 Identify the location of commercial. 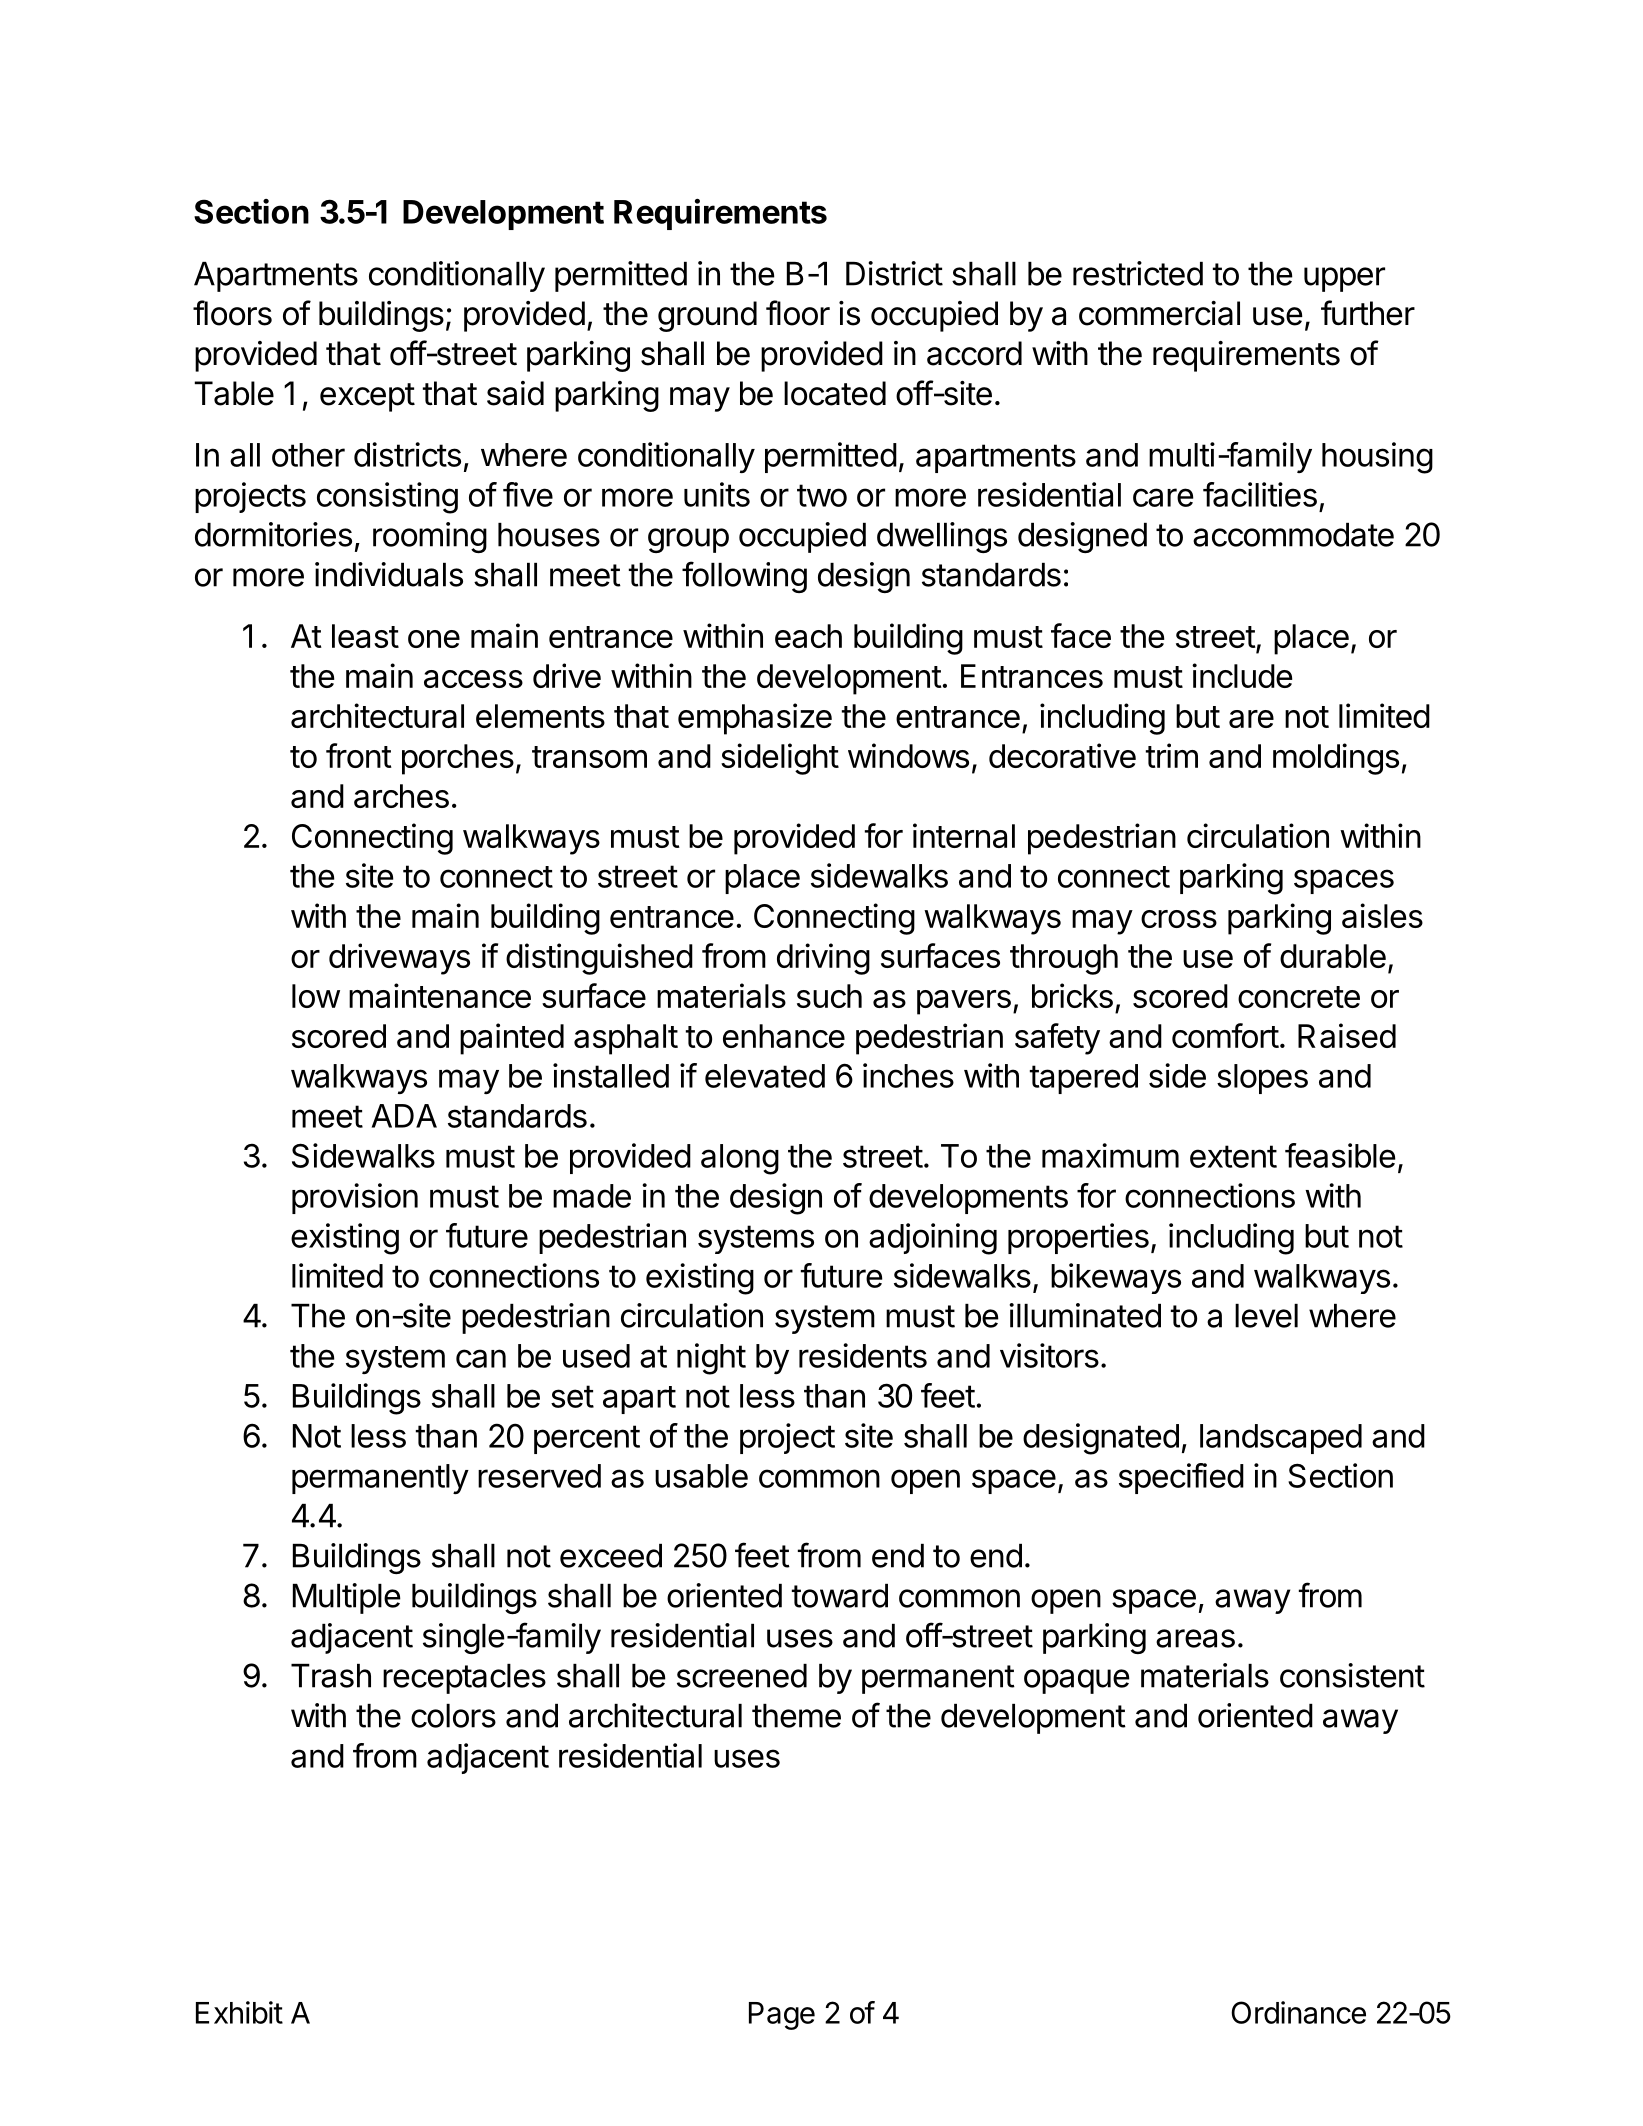
(1159, 313).
